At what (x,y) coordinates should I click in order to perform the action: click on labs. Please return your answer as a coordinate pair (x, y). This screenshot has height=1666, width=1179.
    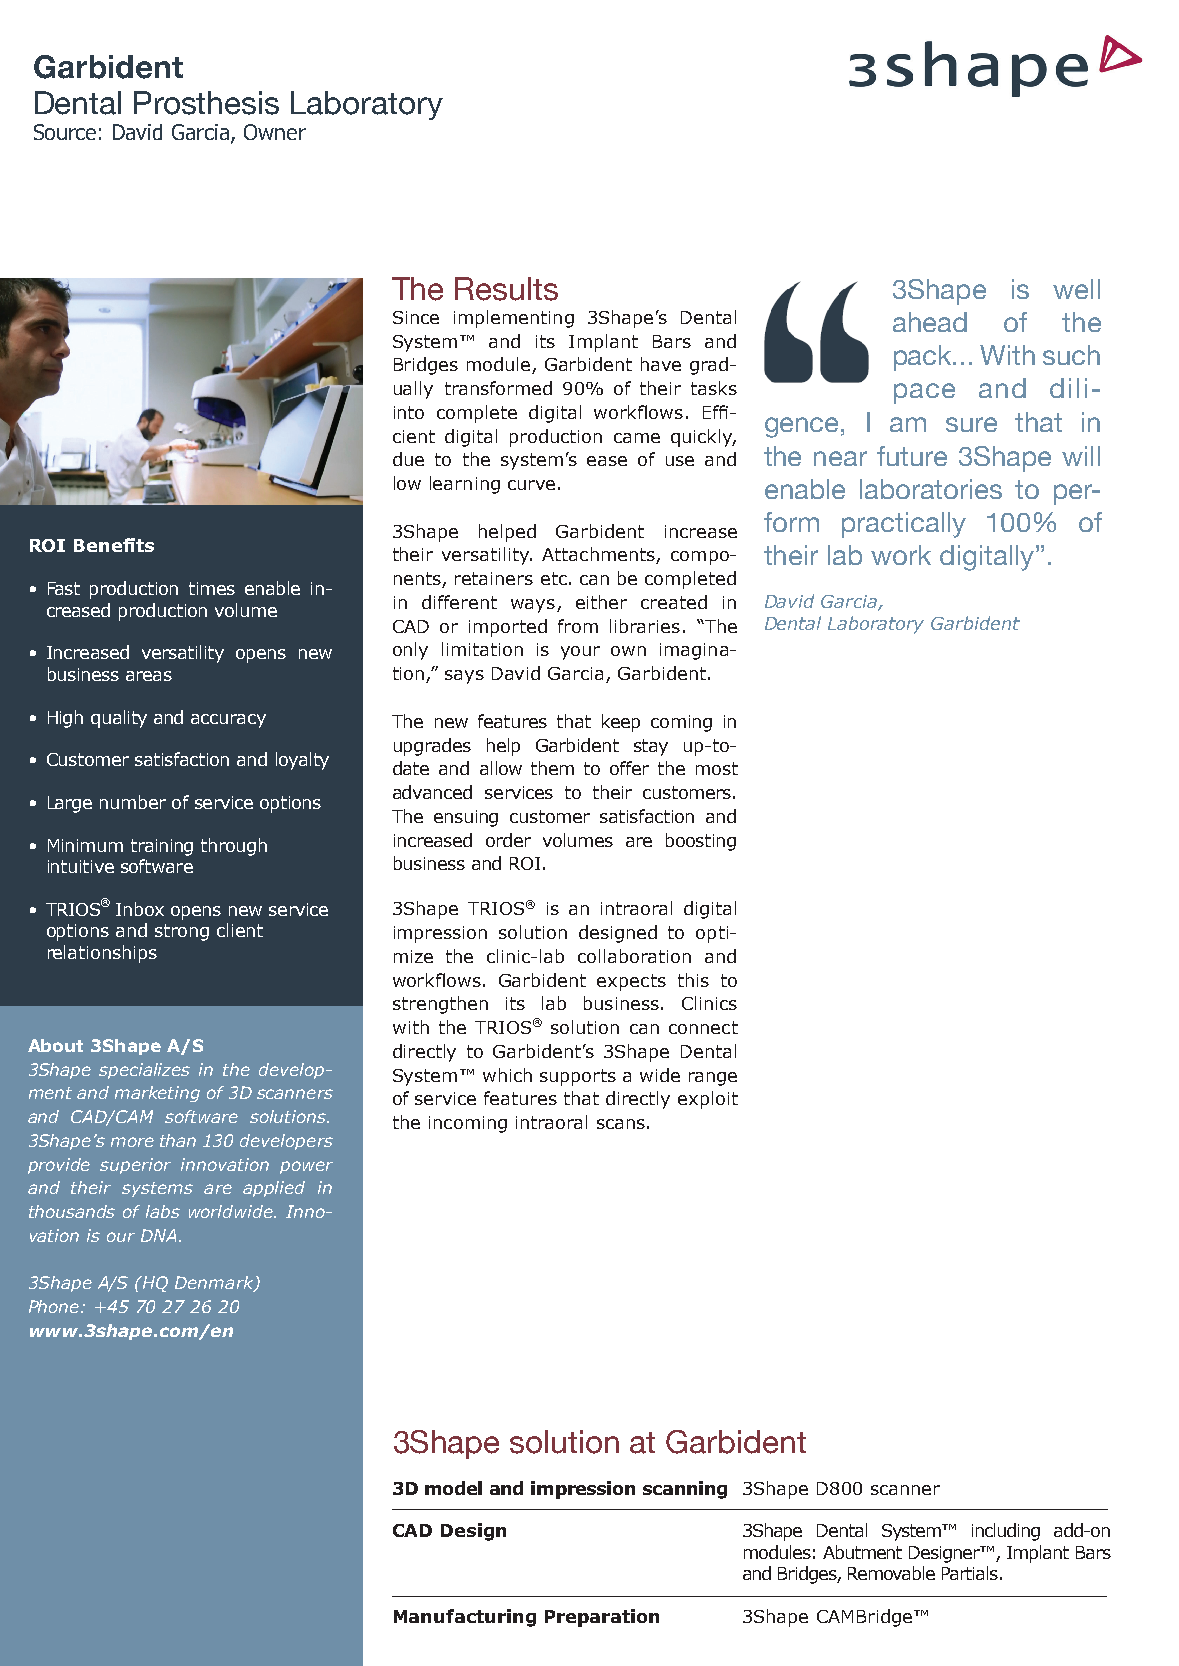
    Looking at the image, I should click on (163, 1211).
